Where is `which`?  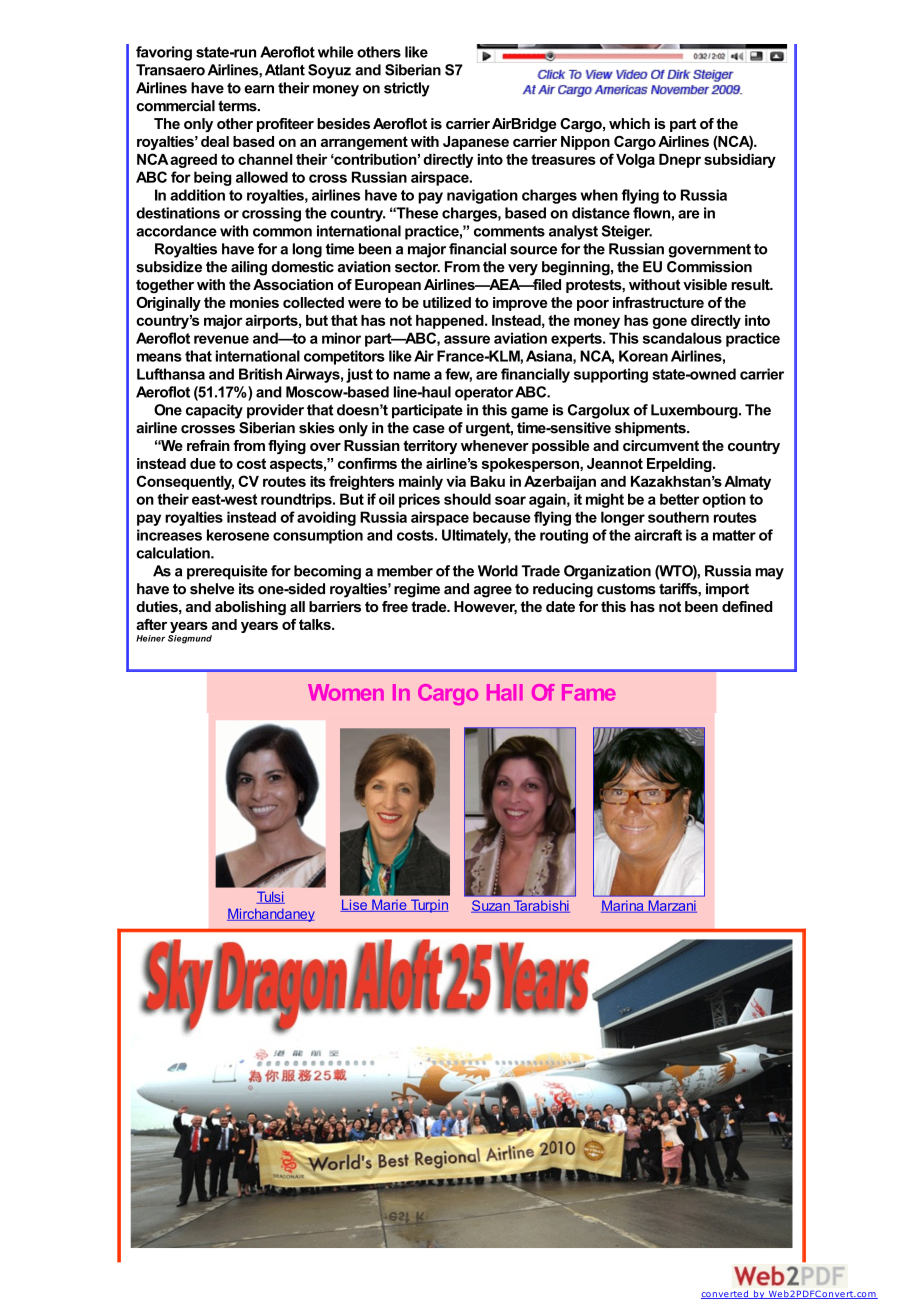 which is located at coordinates (629, 123).
